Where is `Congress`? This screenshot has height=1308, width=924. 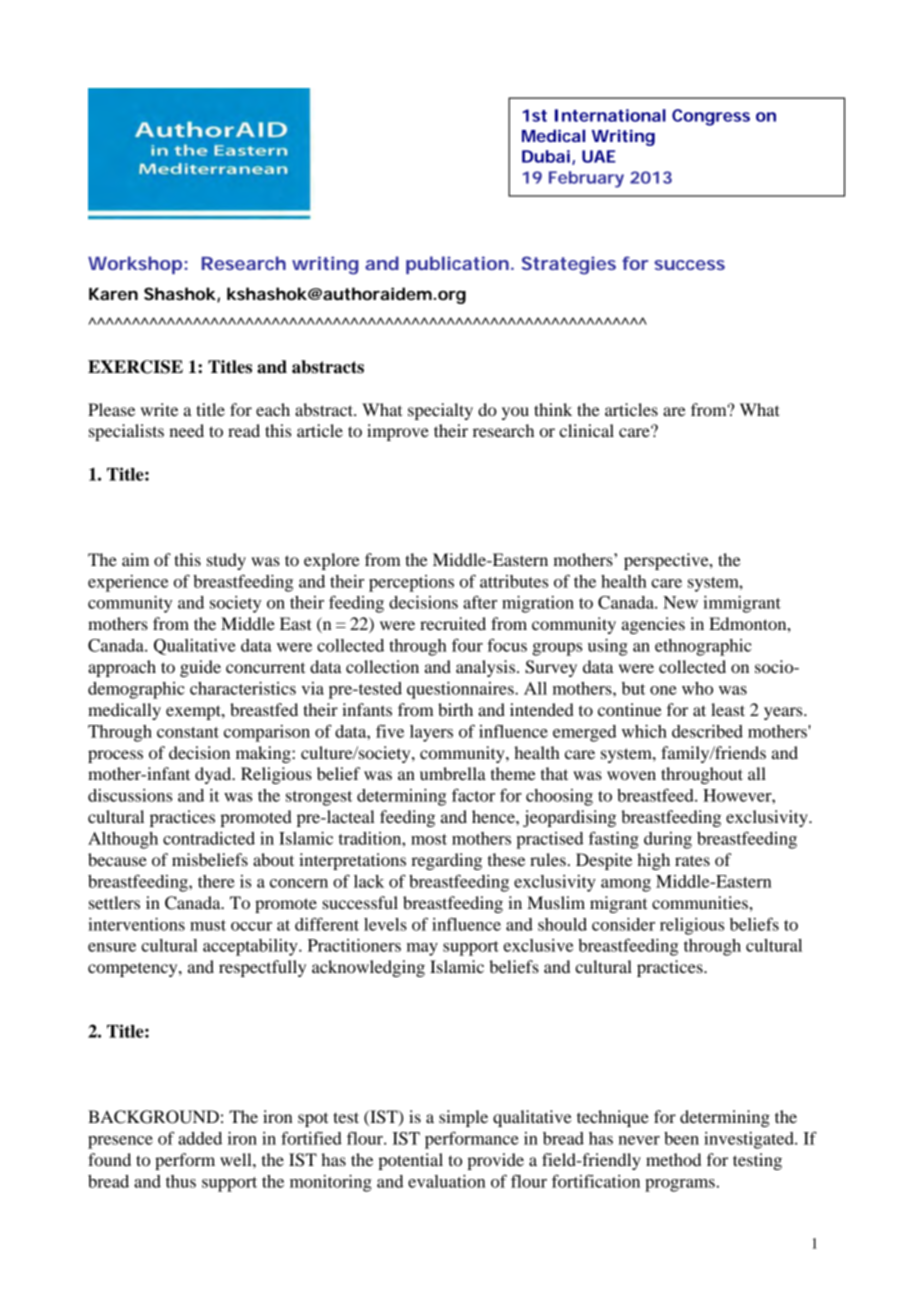 Congress is located at coordinates (711, 117).
